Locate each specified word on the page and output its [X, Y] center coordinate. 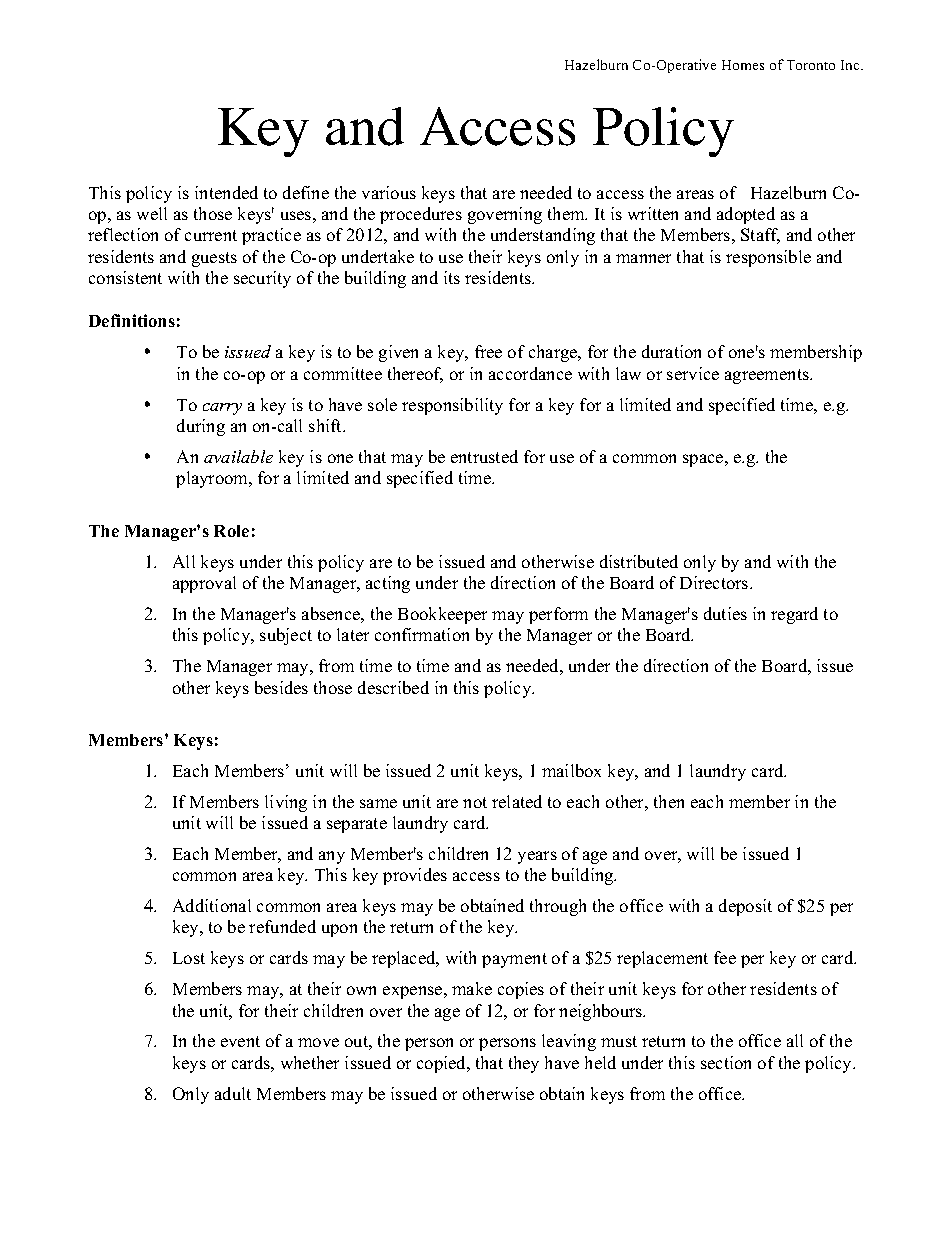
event [240, 1041]
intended [226, 192]
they [524, 1064]
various [389, 192]
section [726, 1062]
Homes [743, 65]
